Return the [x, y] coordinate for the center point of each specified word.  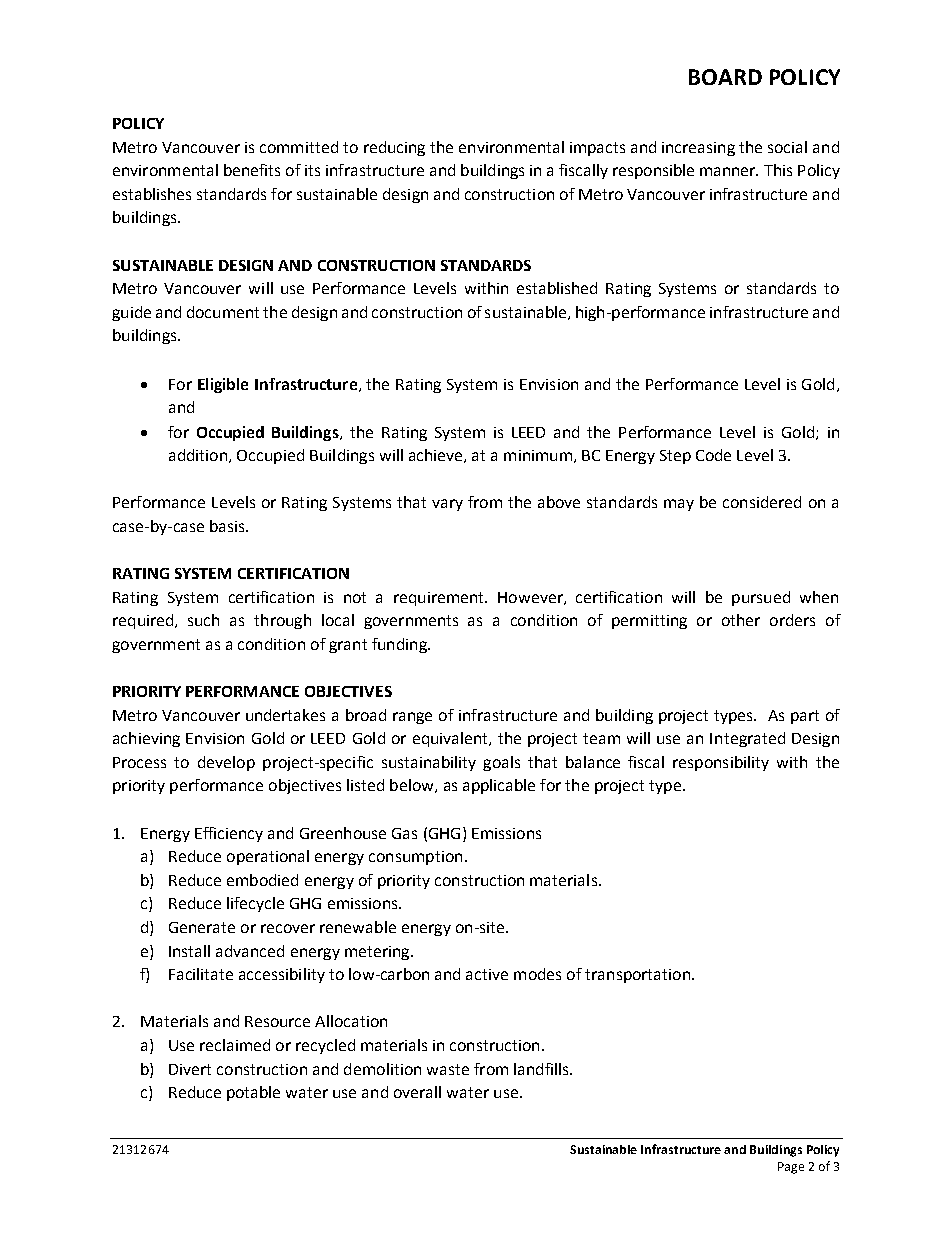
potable [253, 1093]
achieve [437, 456]
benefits [252, 170]
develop [226, 763]
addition [199, 456]
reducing [394, 148]
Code [713, 455]
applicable [499, 786]
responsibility [721, 763]
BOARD [725, 77]
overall [417, 1092]
